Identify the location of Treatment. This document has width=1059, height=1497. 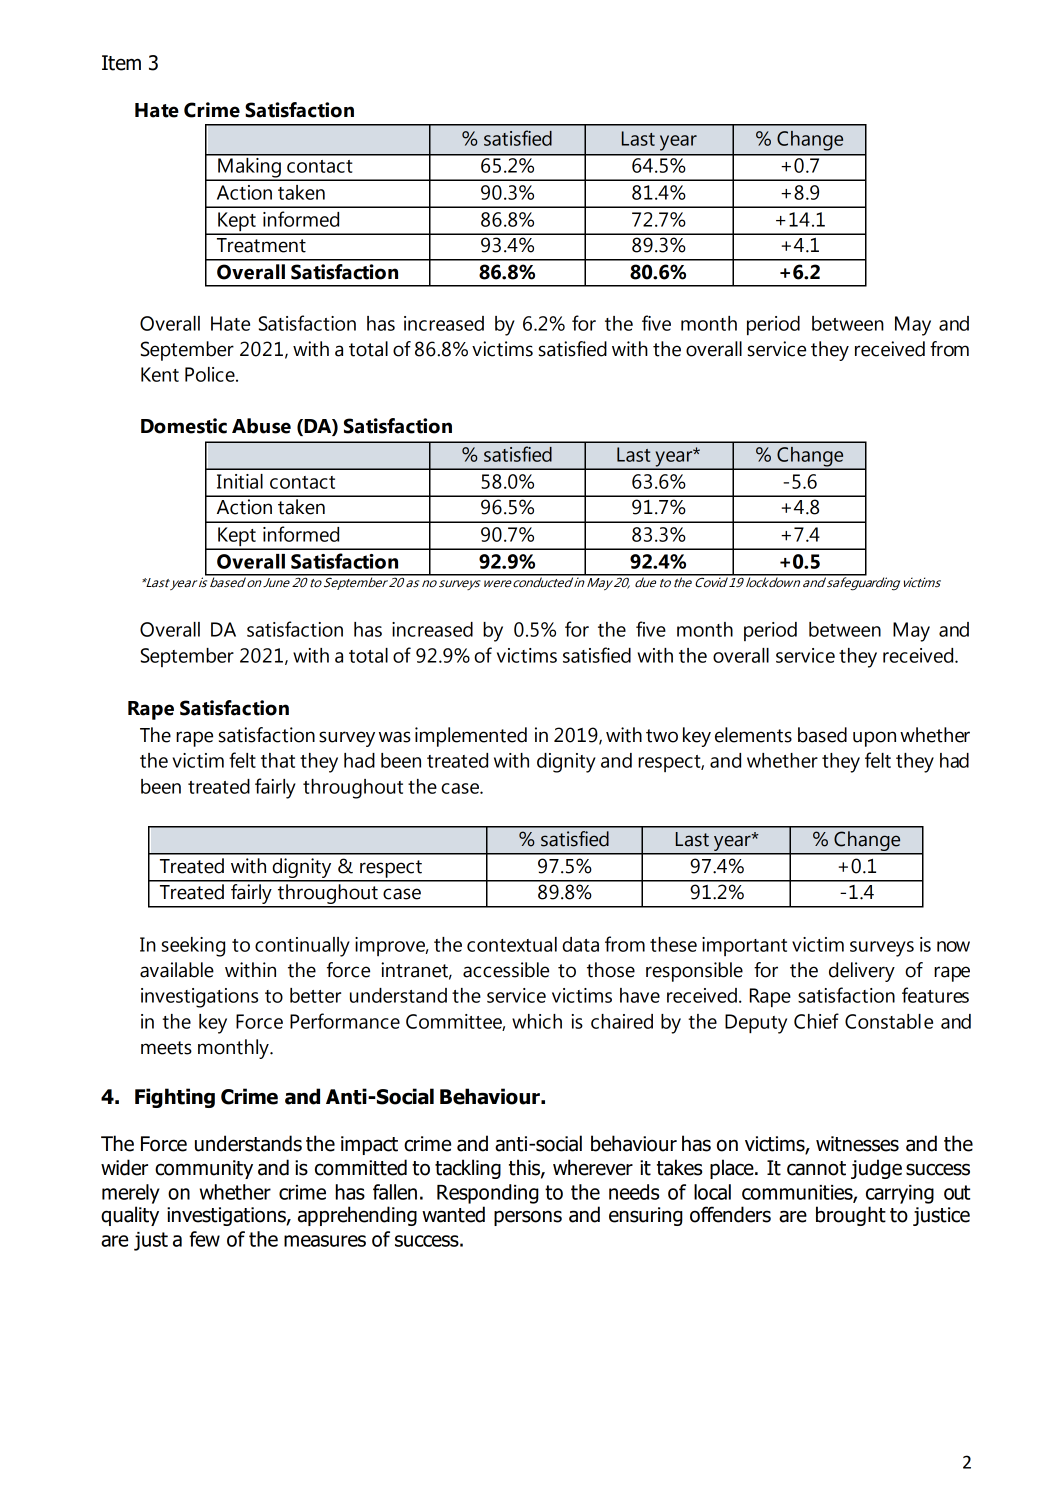
(261, 245).
